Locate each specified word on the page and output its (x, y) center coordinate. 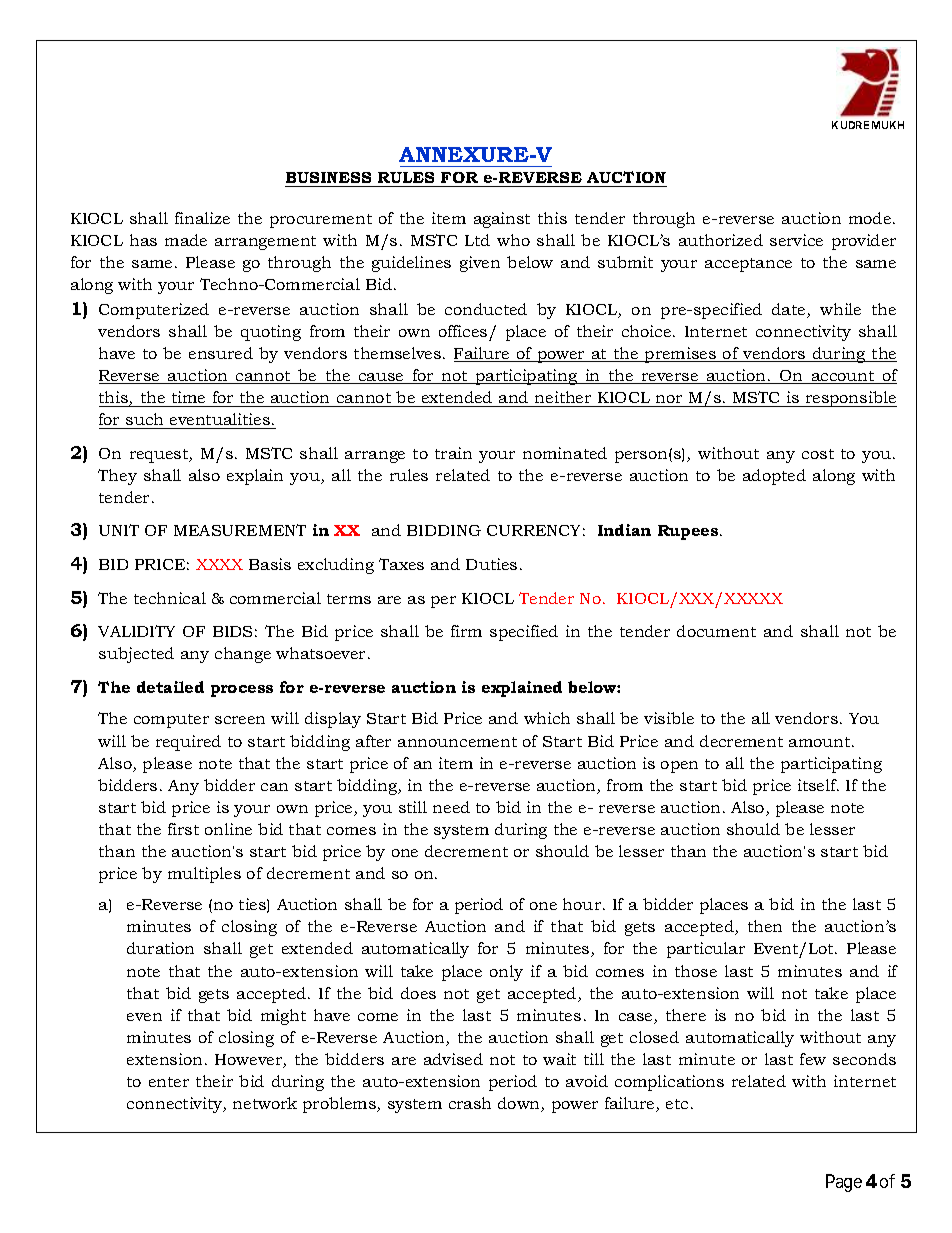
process (242, 691)
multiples (204, 875)
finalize (202, 218)
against (502, 220)
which (547, 718)
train (453, 453)
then (765, 926)
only (506, 973)
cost (818, 454)
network (265, 1103)
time (188, 397)
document (716, 631)
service (796, 240)
